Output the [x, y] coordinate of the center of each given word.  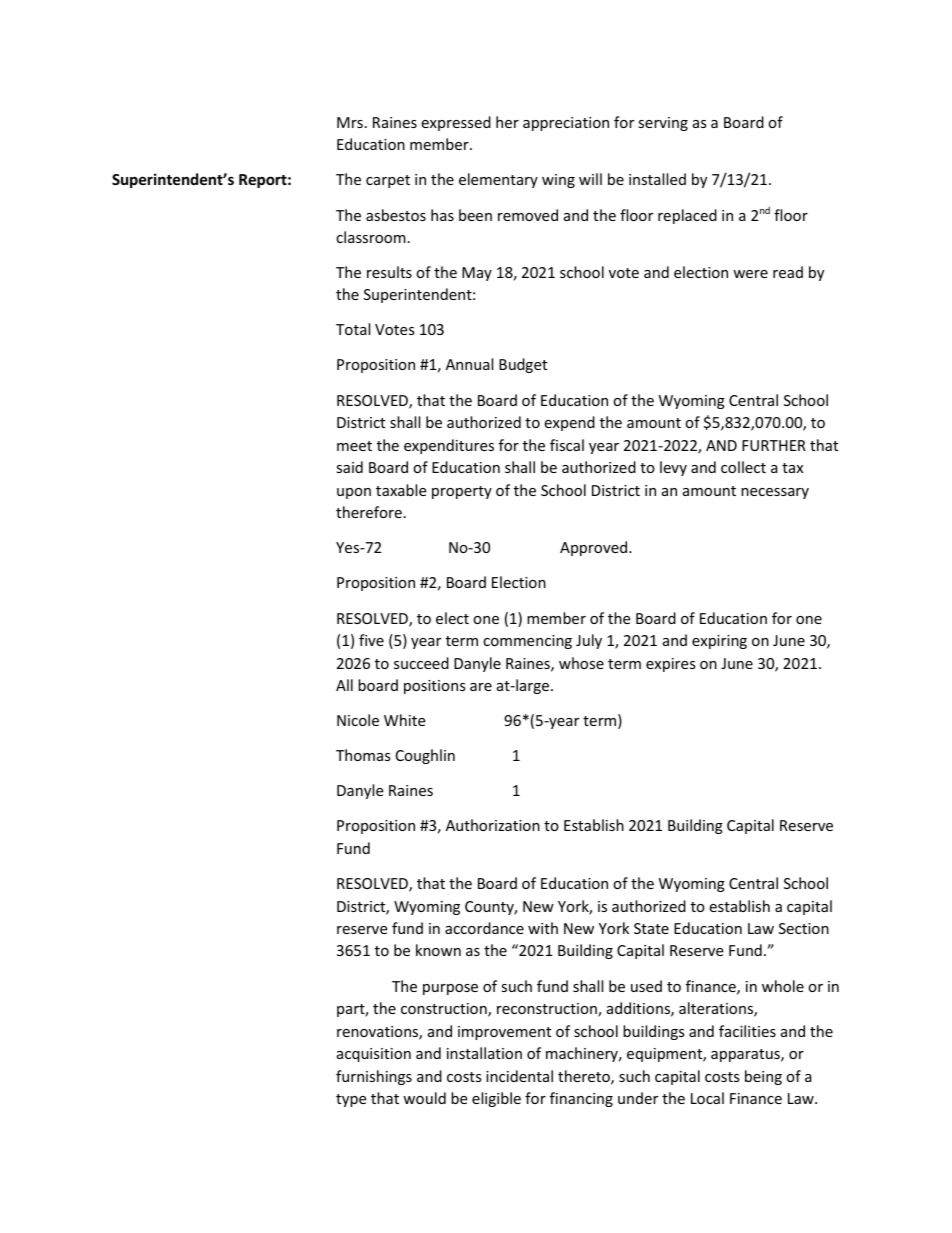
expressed [456, 123]
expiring [719, 642]
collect [743, 467]
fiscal [567, 445]
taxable [401, 490]
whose [581, 663]
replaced [687, 216]
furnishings [374, 1077]
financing [581, 1099]
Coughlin [425, 756]
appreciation [566, 124]
